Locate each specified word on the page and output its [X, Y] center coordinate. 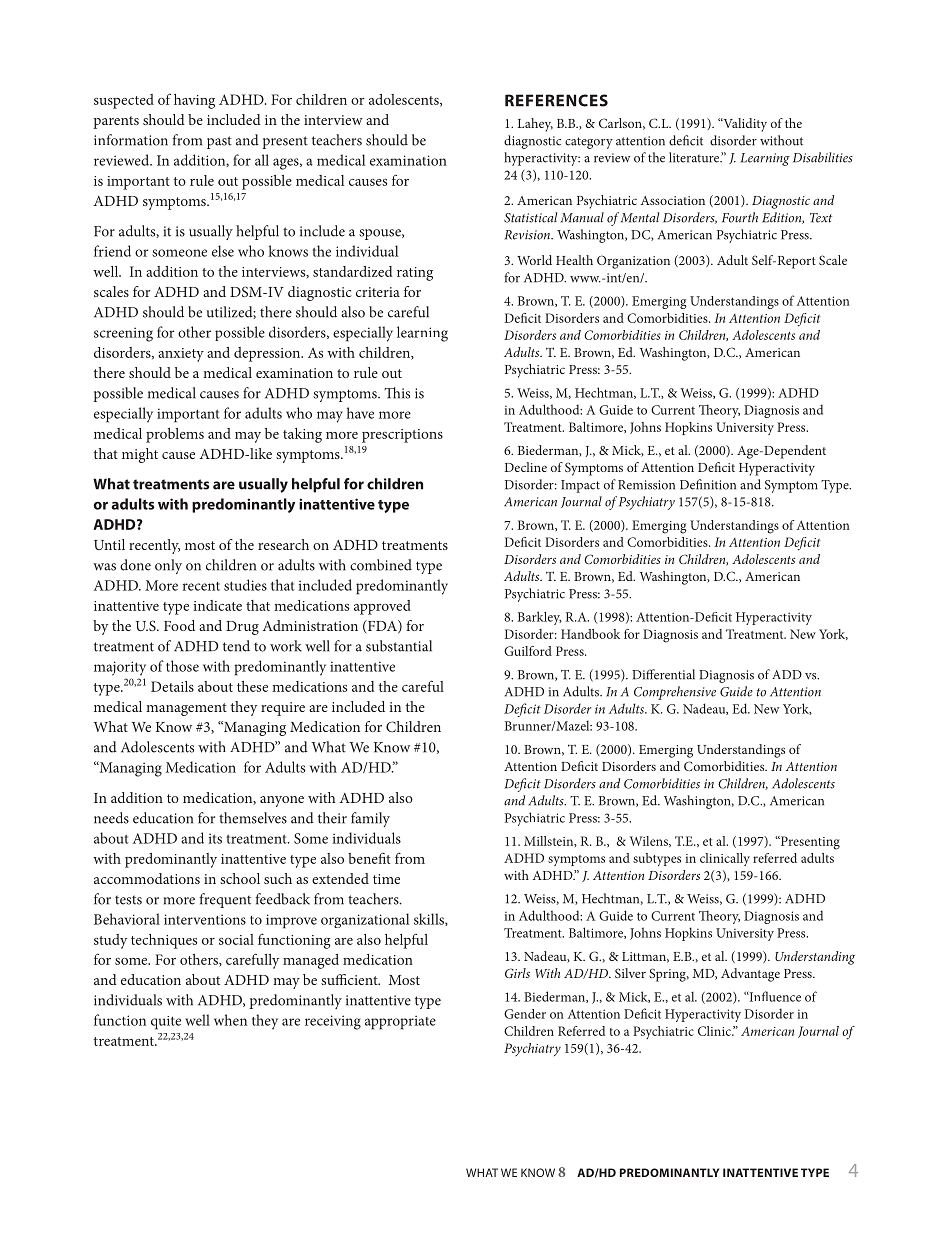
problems [175, 435]
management [186, 709]
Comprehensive [675, 693]
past [219, 142]
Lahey [535, 125]
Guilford [528, 651]
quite [166, 1023]
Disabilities [823, 157]
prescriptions [402, 436]
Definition [708, 484]
